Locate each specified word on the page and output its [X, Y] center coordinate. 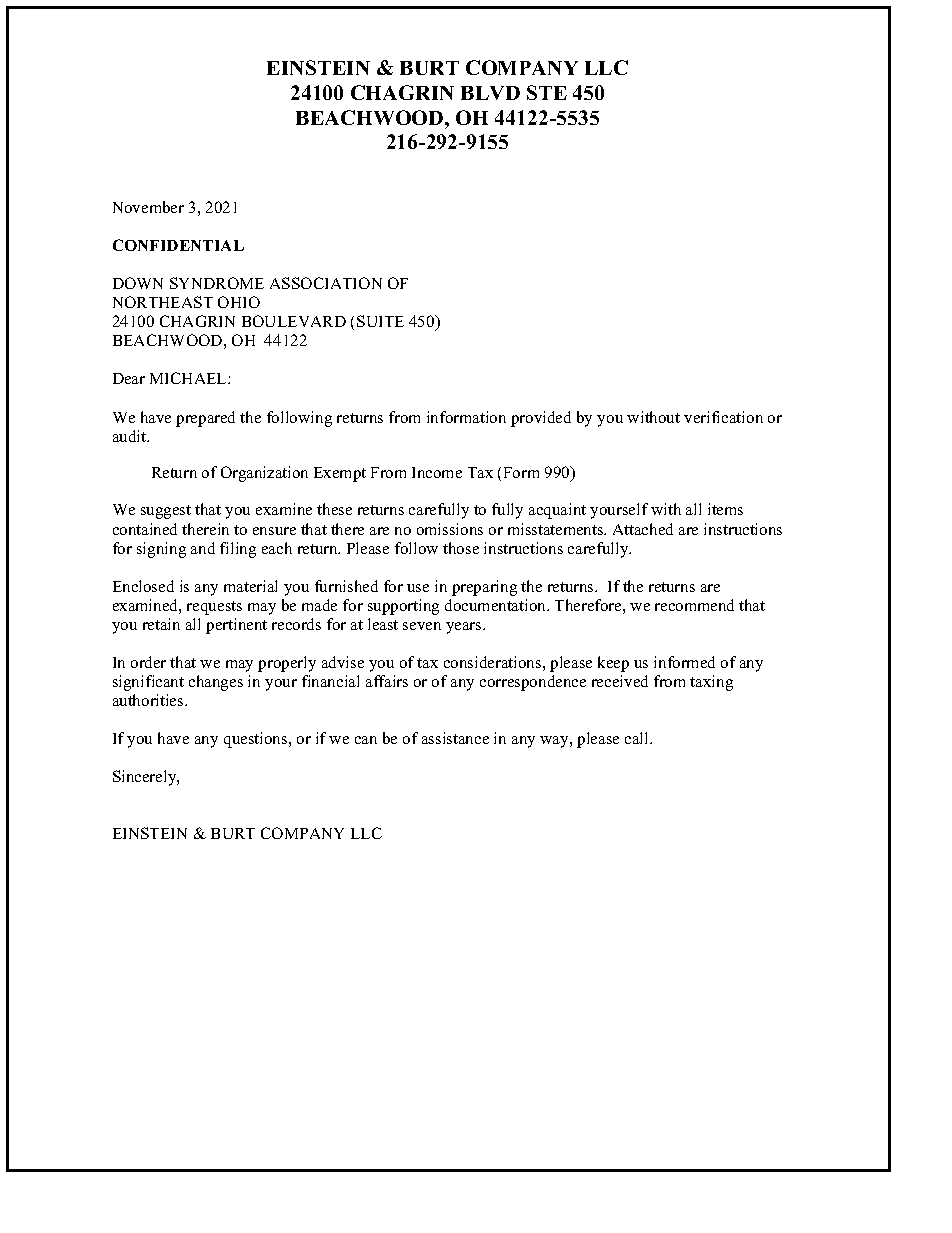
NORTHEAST [163, 302]
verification [723, 417]
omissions [450, 529]
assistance [455, 738]
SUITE [380, 321]
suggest [166, 512]
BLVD [490, 93]
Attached [643, 529]
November [148, 207]
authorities [149, 700]
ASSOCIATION [326, 283]
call [638, 738]
